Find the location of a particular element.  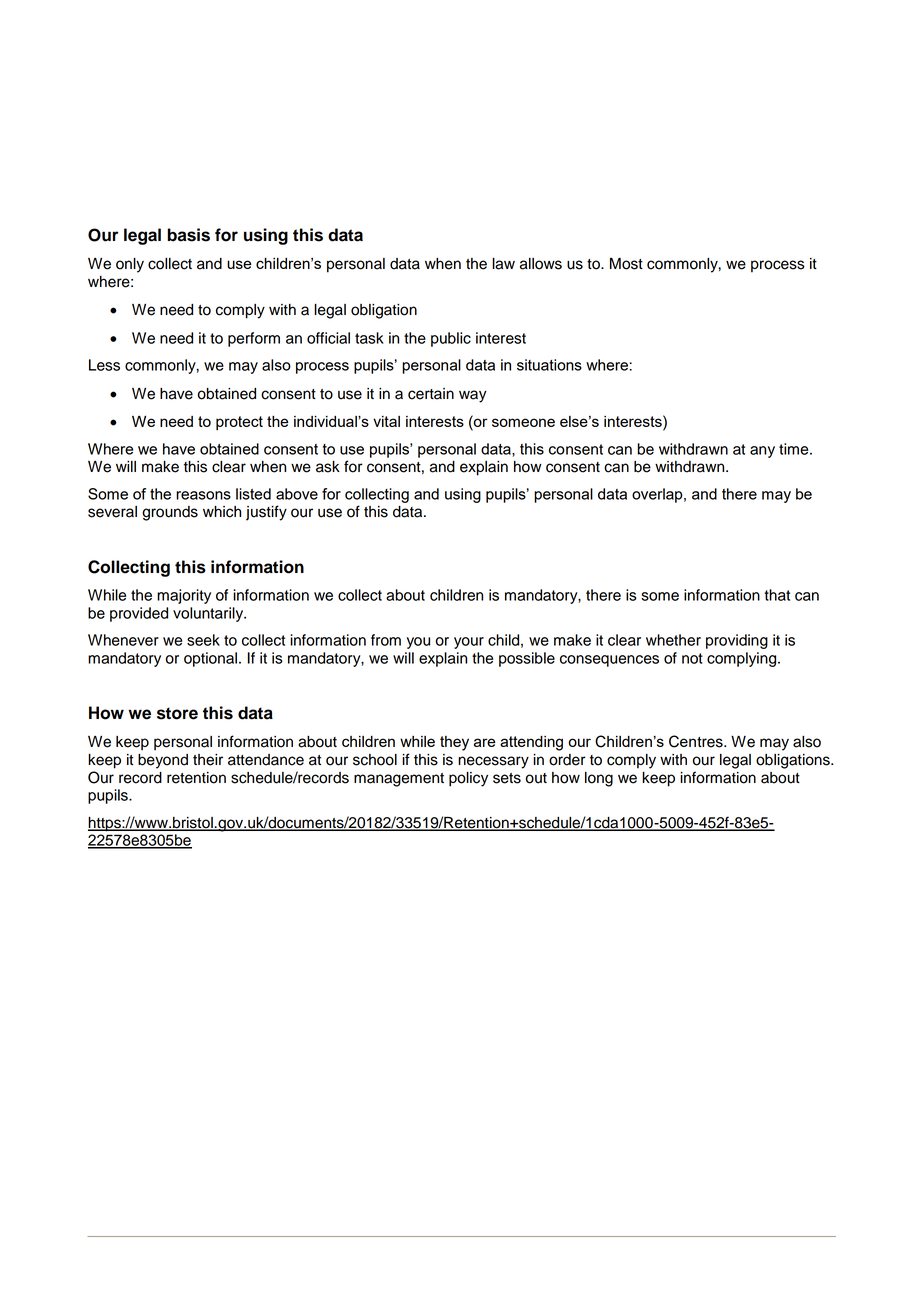

any is located at coordinates (762, 452).
